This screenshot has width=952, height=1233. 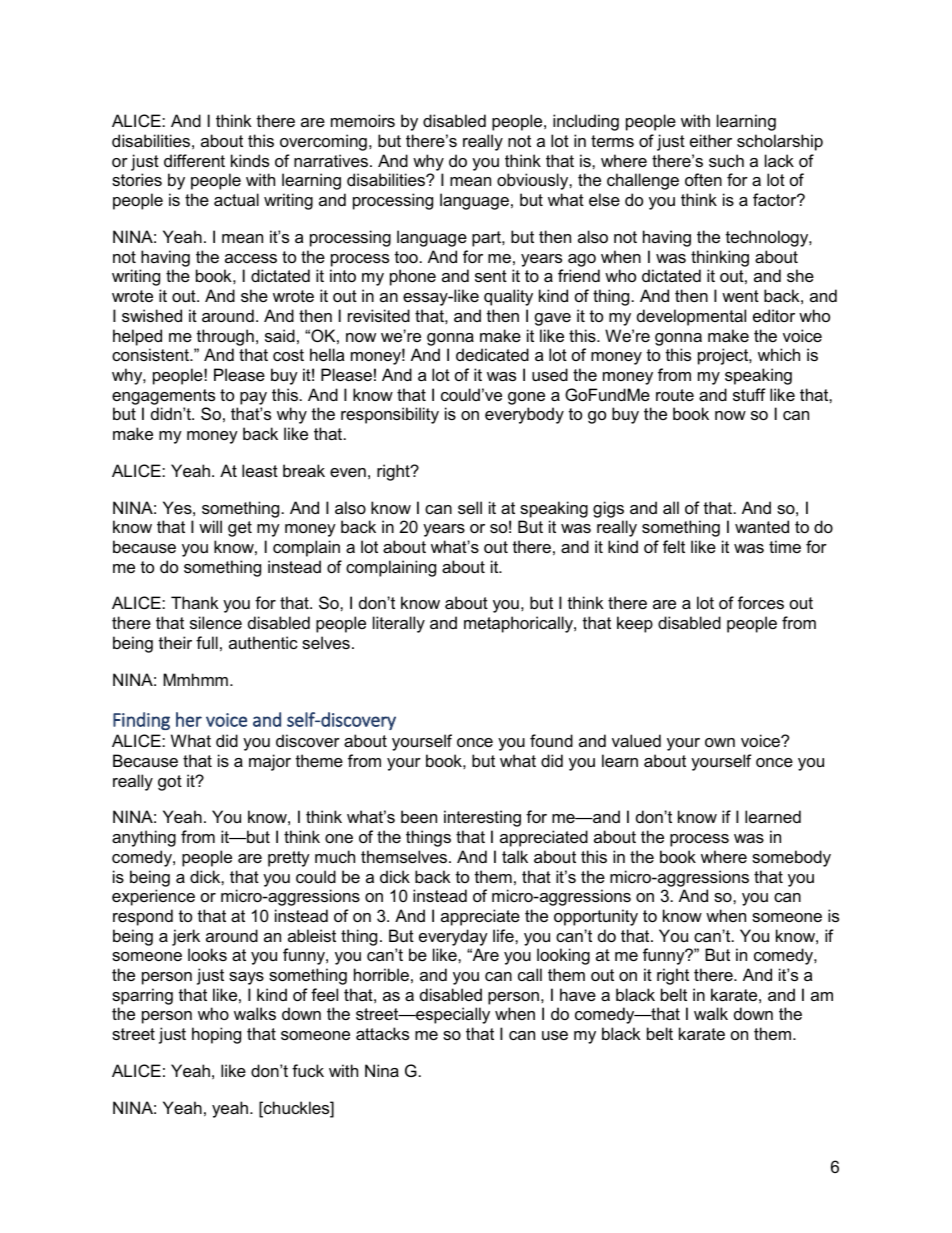 What do you see at coordinates (194, 160) in the screenshot?
I see `different` at bounding box center [194, 160].
